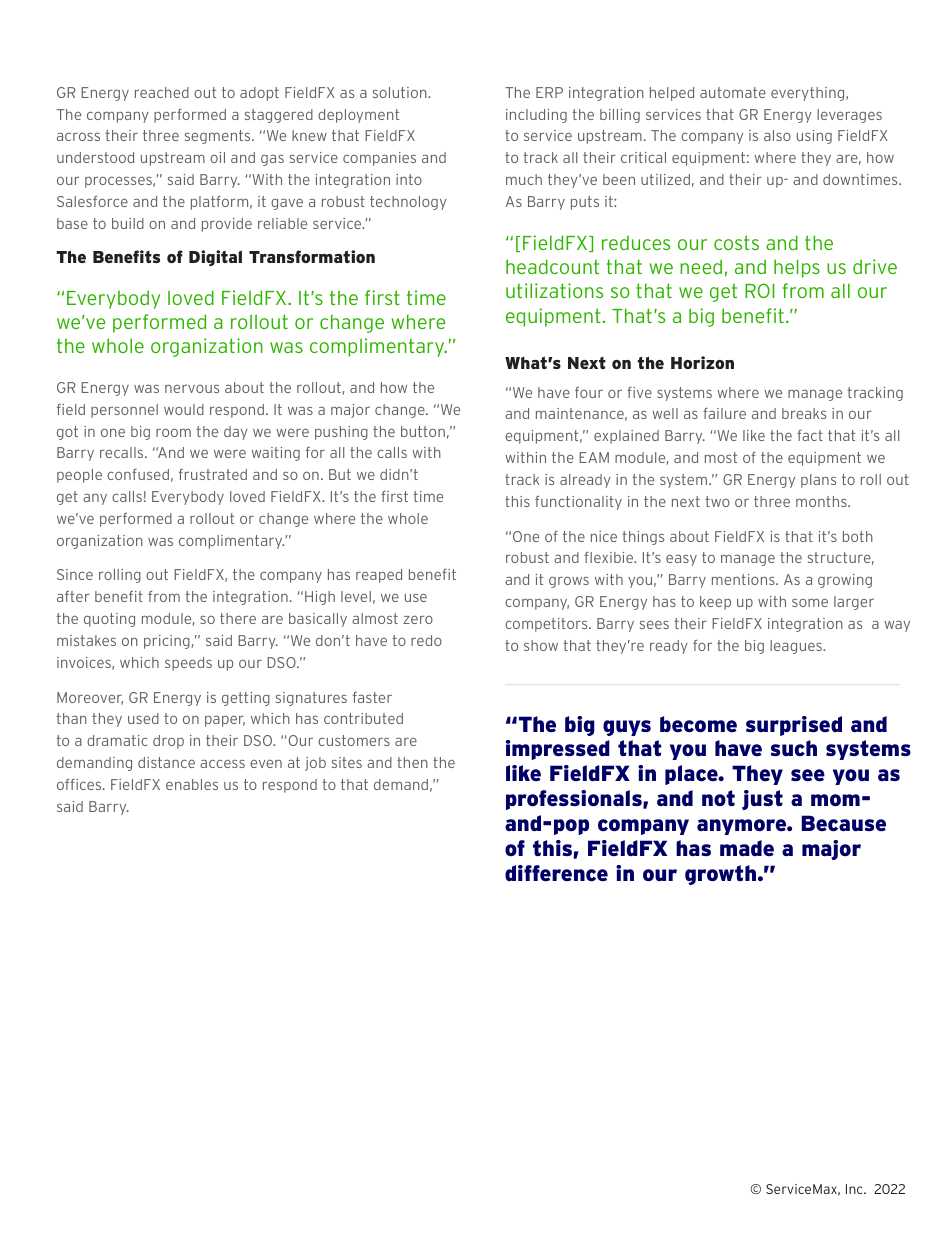  What do you see at coordinates (188, 664) in the document?
I see `speeds` at bounding box center [188, 664].
